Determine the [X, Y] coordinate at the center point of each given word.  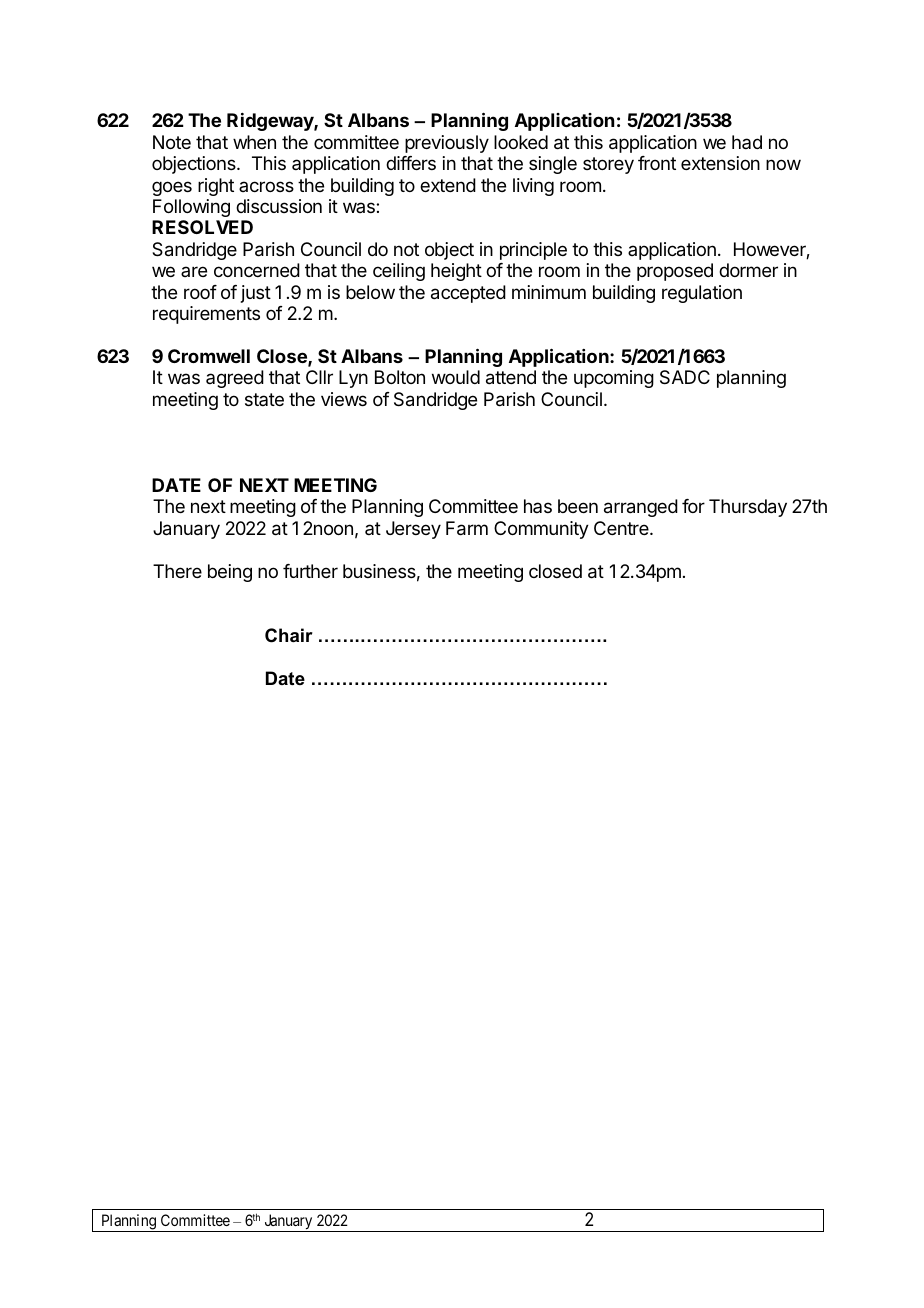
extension [720, 163]
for [693, 506]
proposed [675, 272]
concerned [257, 270]
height [456, 272]
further [310, 571]
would [456, 377]
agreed [235, 379]
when [254, 142]
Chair [289, 635]
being [230, 573]
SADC [685, 377]
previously [447, 144]
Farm [467, 528]
